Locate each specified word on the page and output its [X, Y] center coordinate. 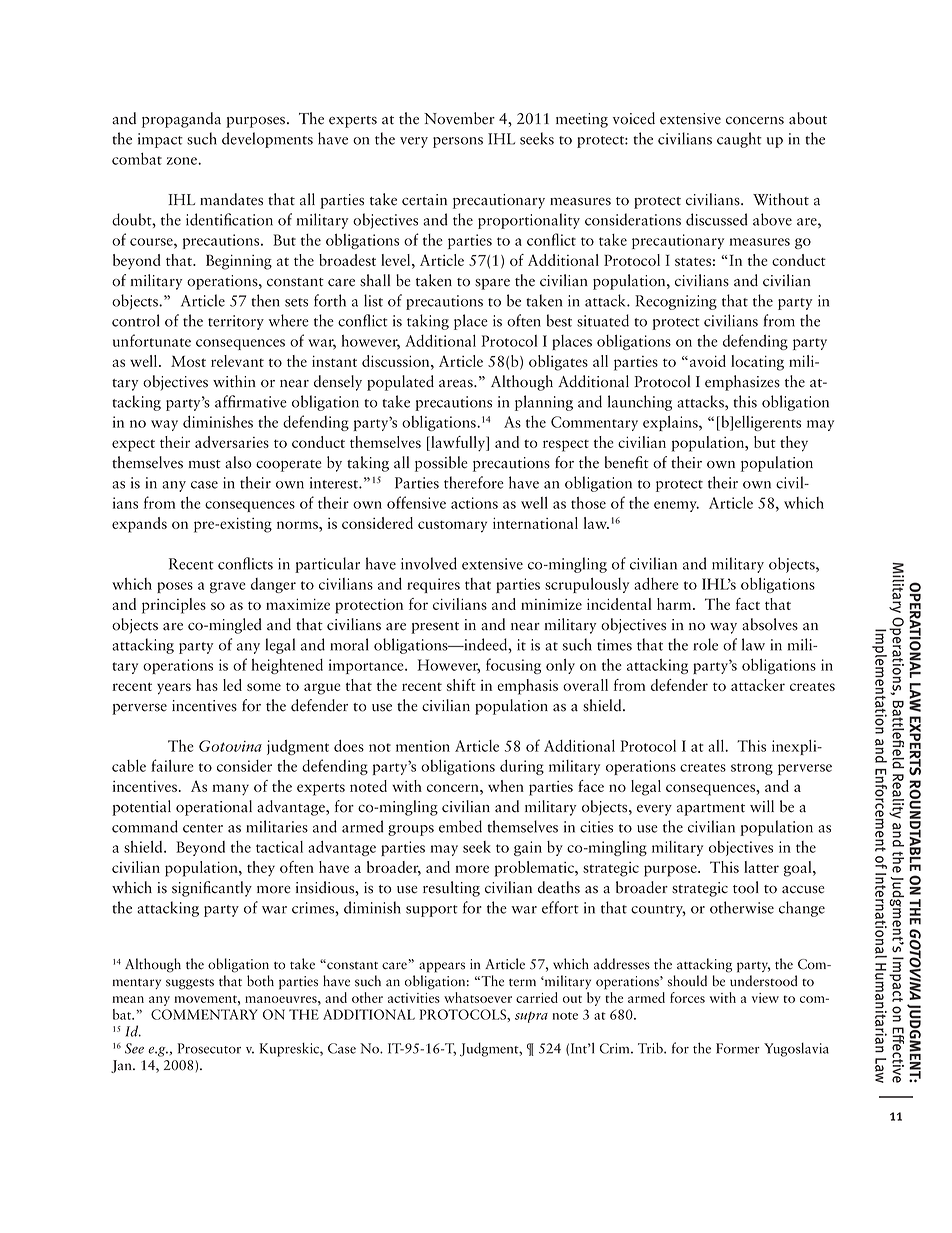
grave [228, 587]
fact [748, 604]
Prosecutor [209, 1048]
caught [739, 140]
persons [458, 142]
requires [433, 585]
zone [183, 161]
